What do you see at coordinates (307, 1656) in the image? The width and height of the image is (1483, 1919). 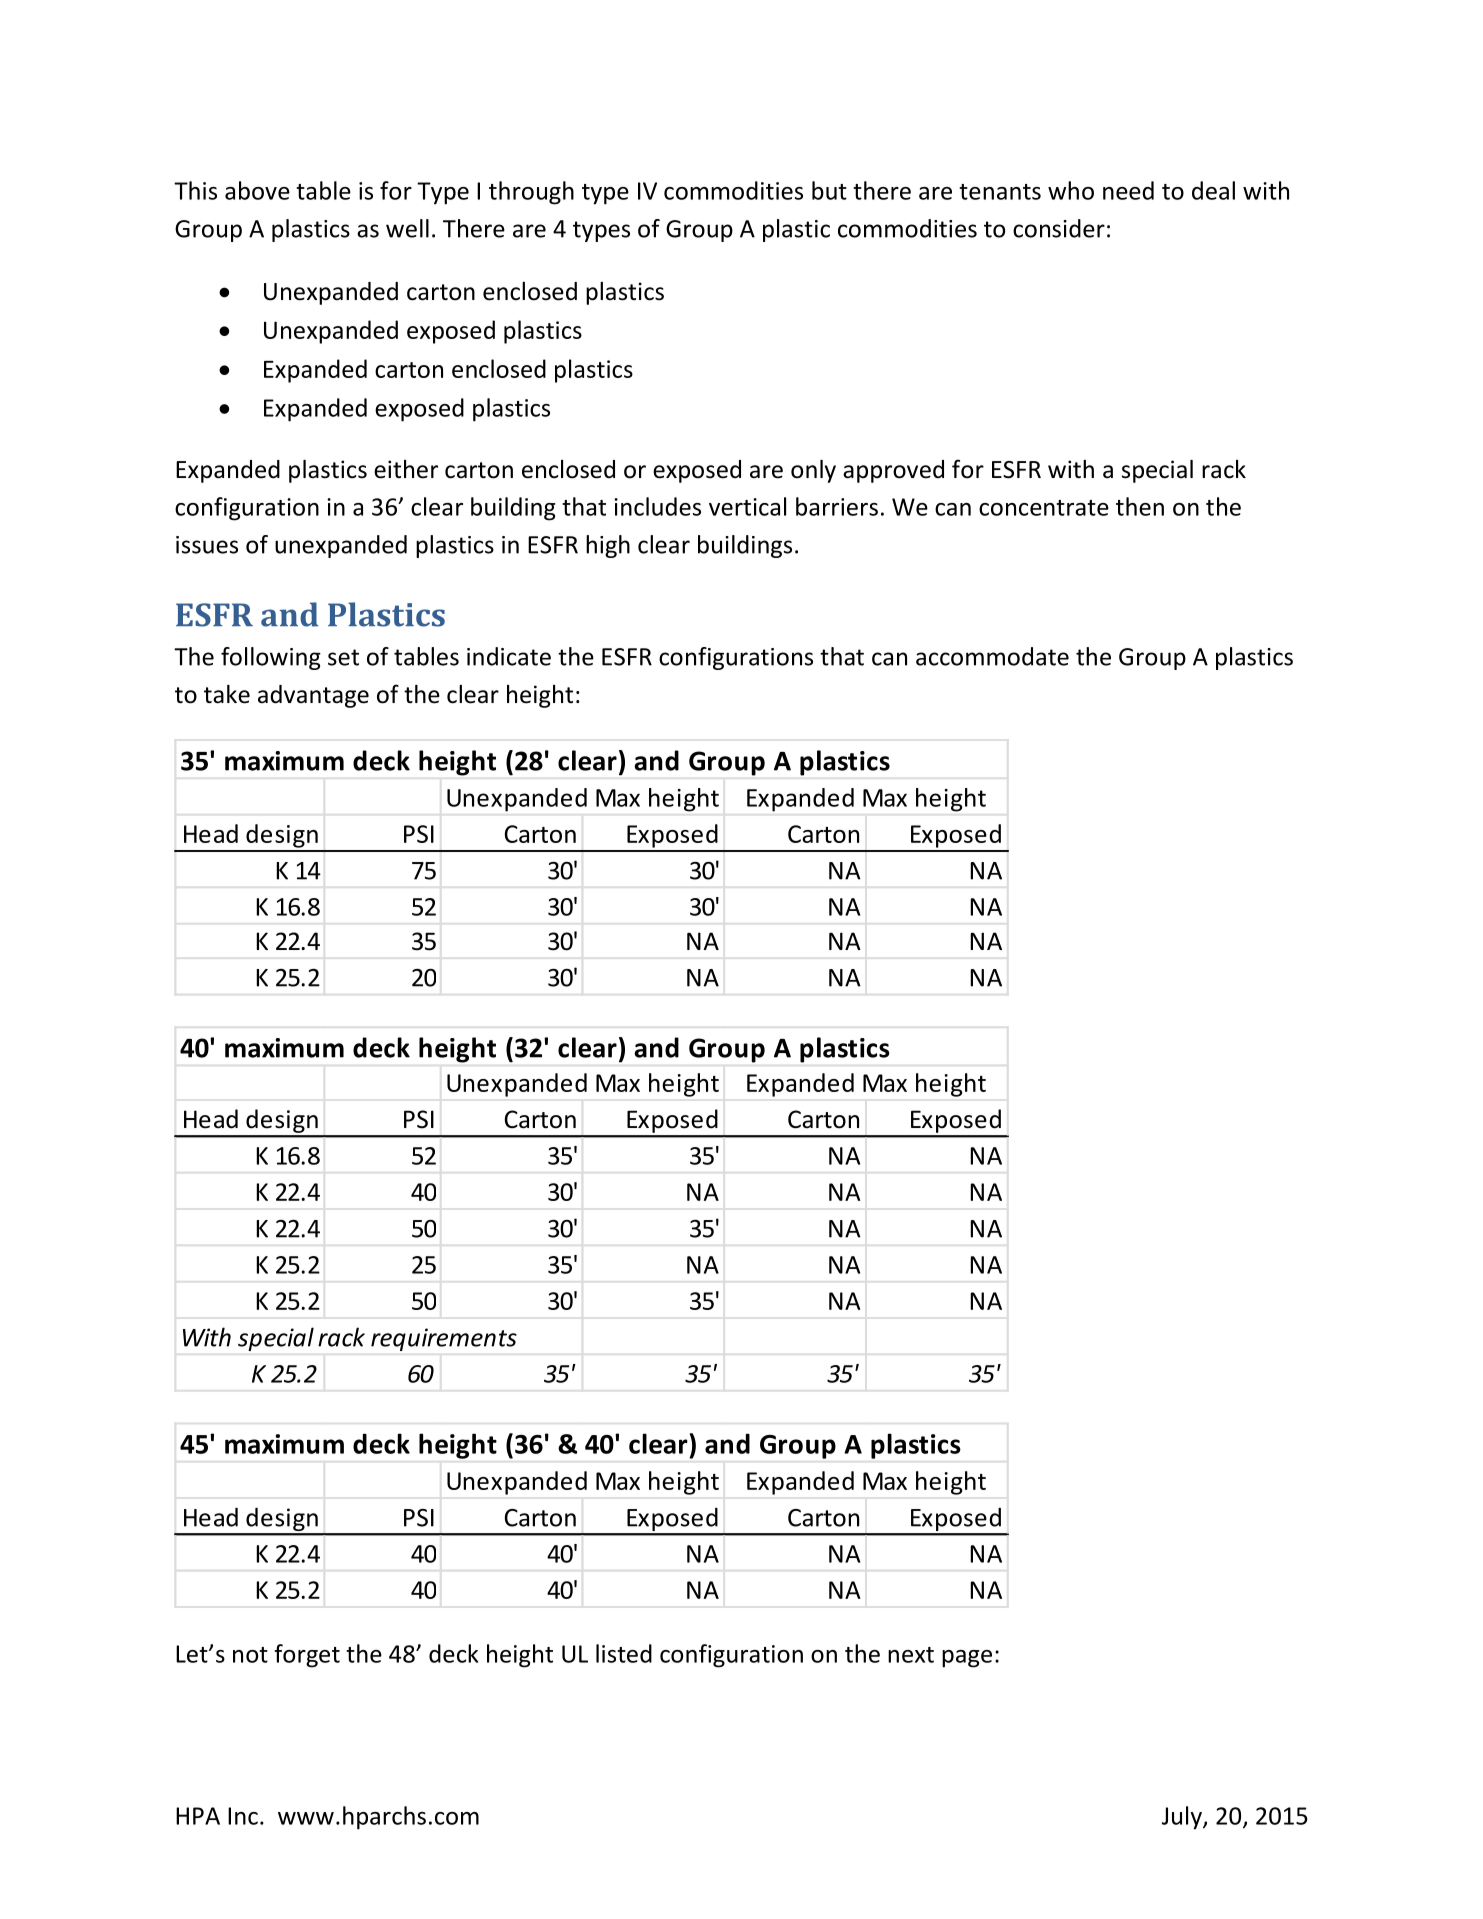 I see `forget` at bounding box center [307, 1656].
